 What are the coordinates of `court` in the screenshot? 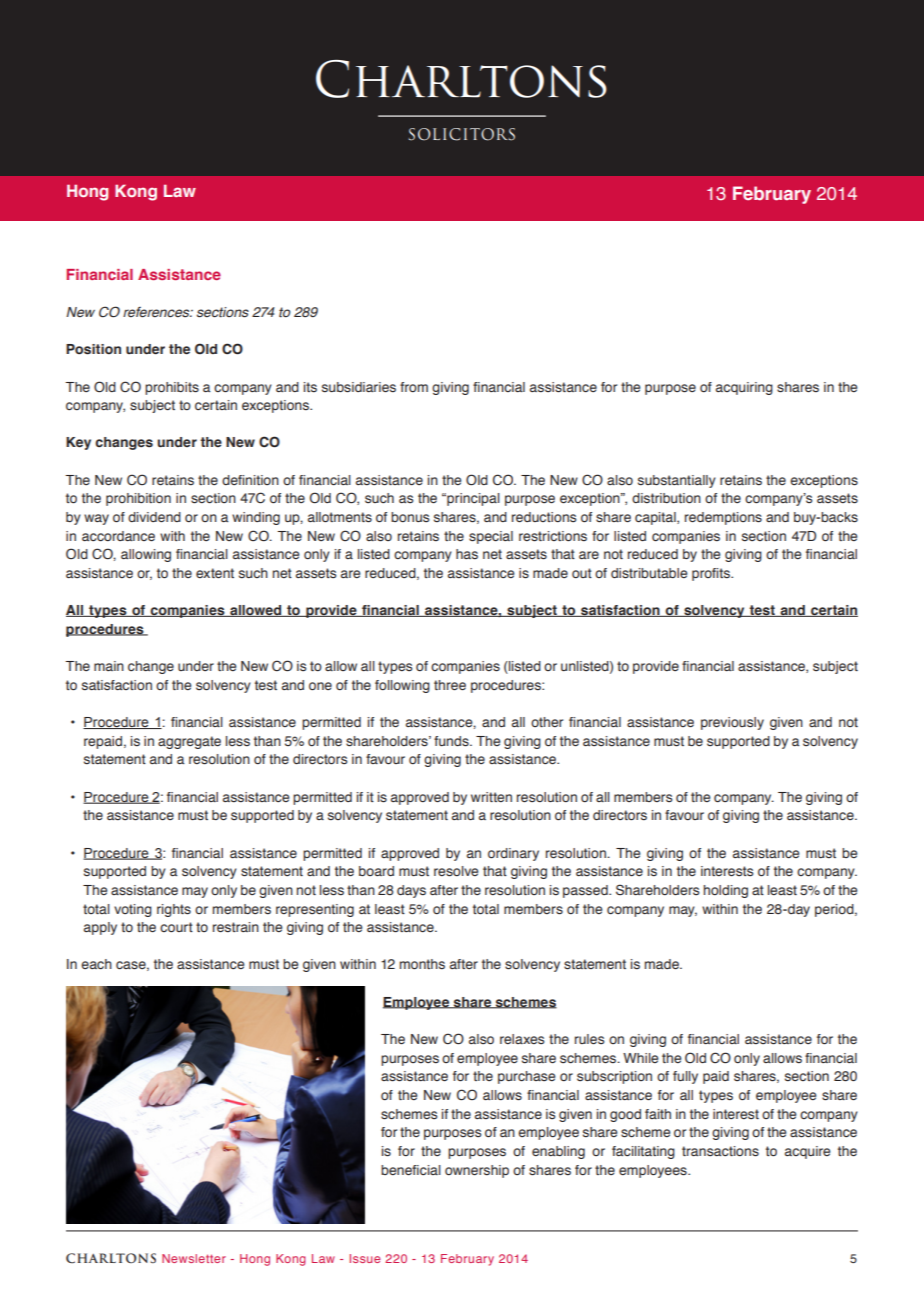 It's located at (176, 927).
